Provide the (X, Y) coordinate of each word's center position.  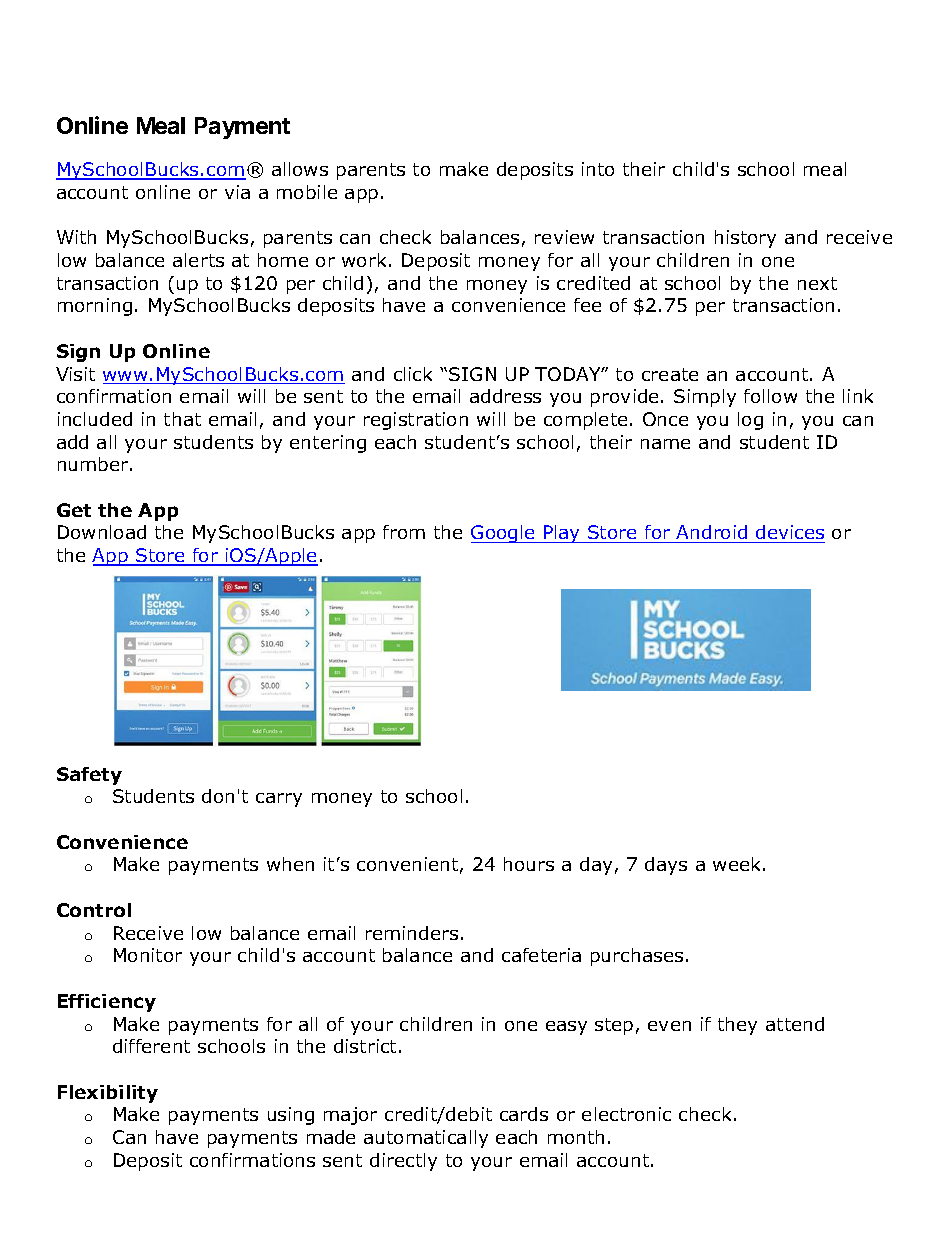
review (564, 237)
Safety (89, 776)
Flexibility (108, 1094)
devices (789, 534)
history (745, 239)
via (237, 192)
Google (504, 534)
